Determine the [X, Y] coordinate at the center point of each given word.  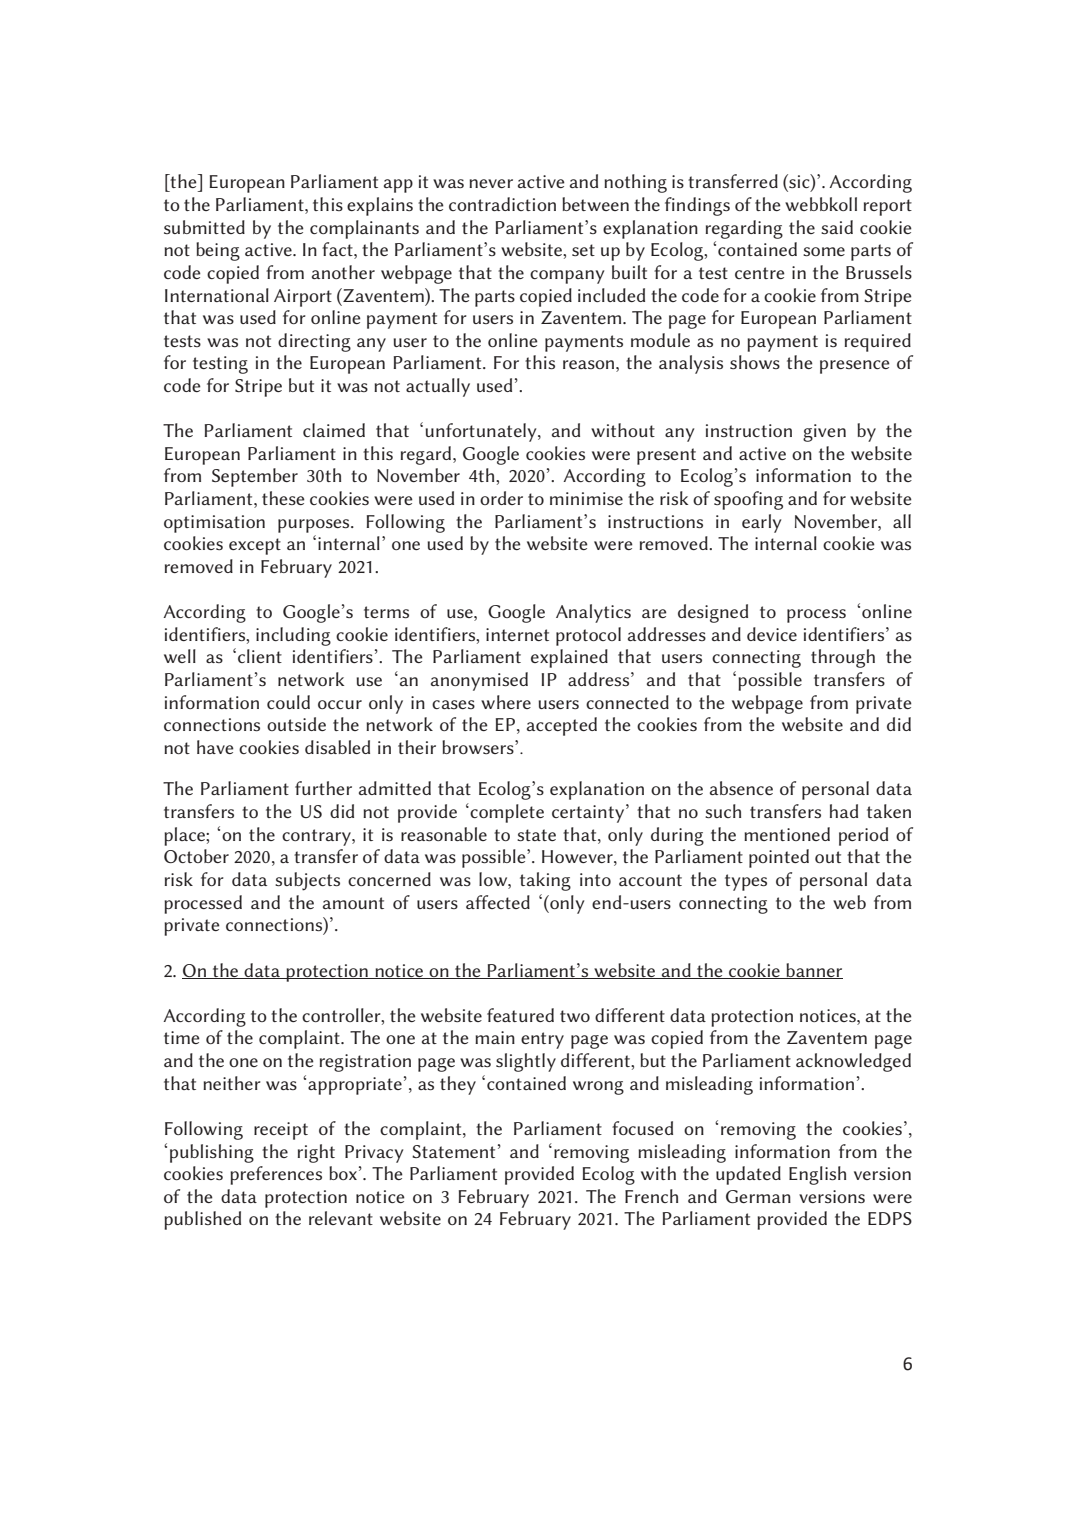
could [288, 702]
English [817, 1175]
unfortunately [482, 432]
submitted [204, 227]
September [255, 477]
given [824, 433]
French [651, 1196]
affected [498, 902]
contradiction [502, 204]
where [506, 702]
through [843, 658]
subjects [307, 881]
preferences [276, 1175]
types [746, 882]
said [837, 227]
